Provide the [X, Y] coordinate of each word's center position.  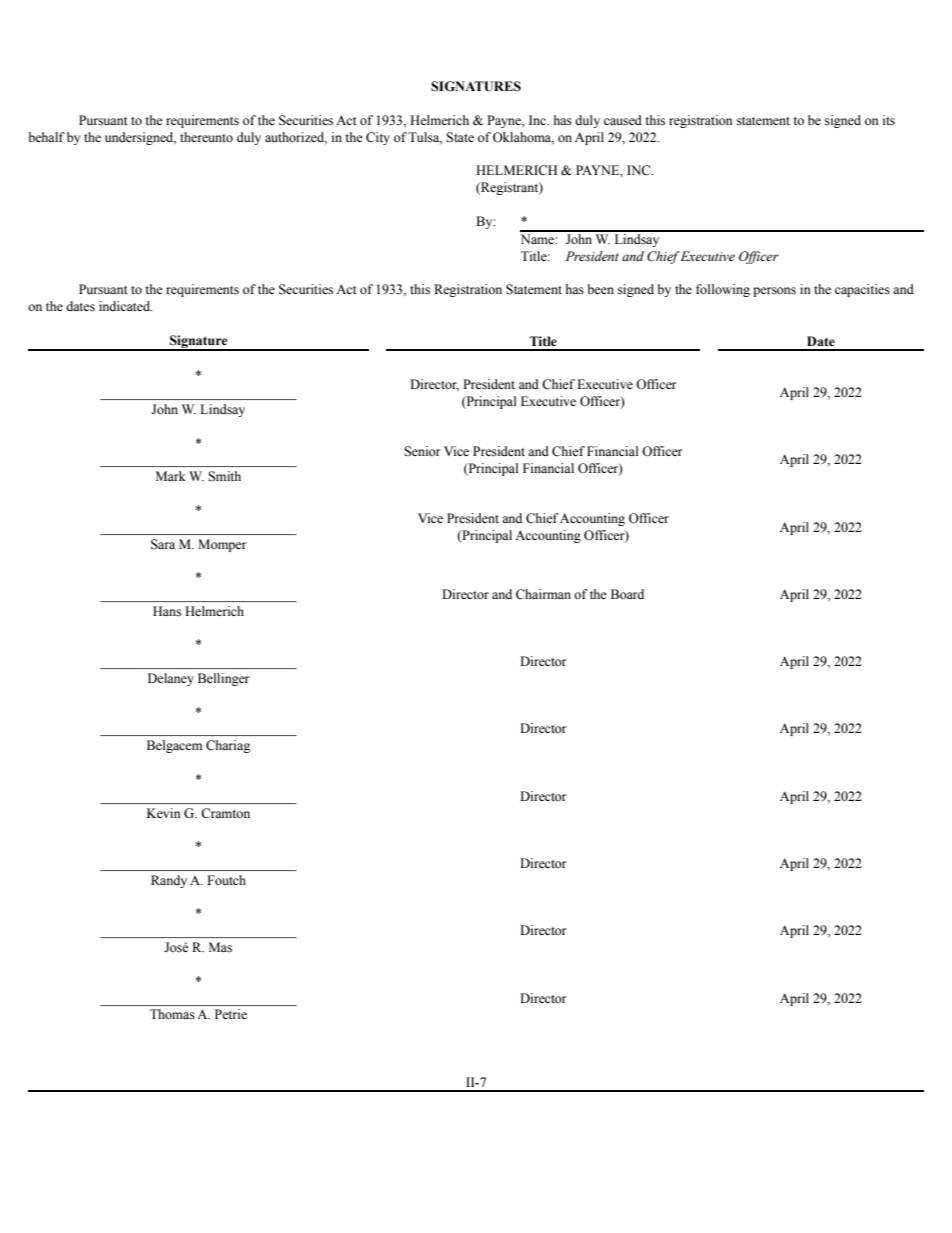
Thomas [172, 1014]
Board [627, 594]
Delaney [171, 679]
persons [774, 292]
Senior [422, 451]
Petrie [231, 1014]
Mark [171, 476]
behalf [46, 137]
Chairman [543, 594]
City [378, 138]
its [889, 120]
